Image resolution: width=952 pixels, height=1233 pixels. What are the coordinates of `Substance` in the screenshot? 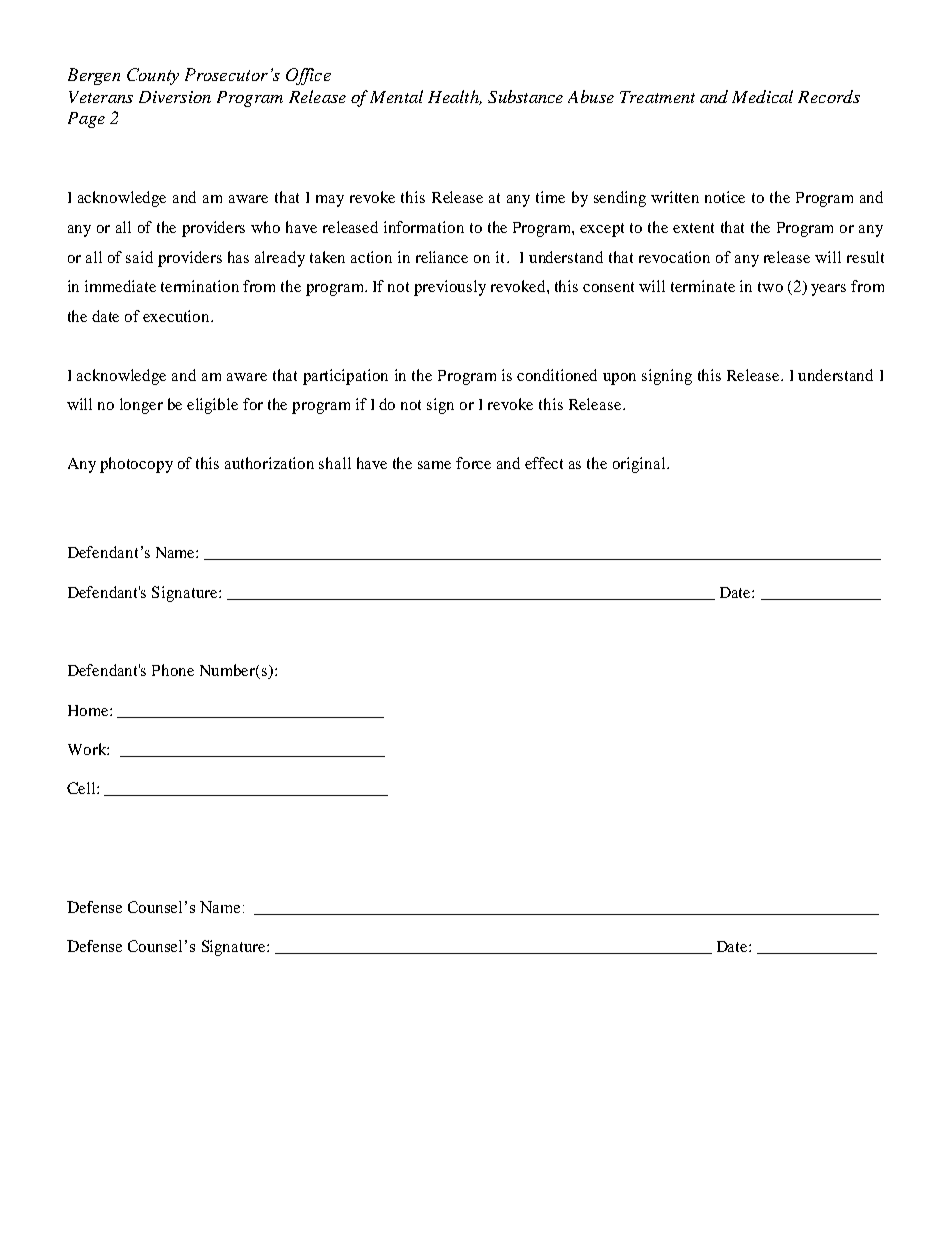 It's located at (525, 96).
